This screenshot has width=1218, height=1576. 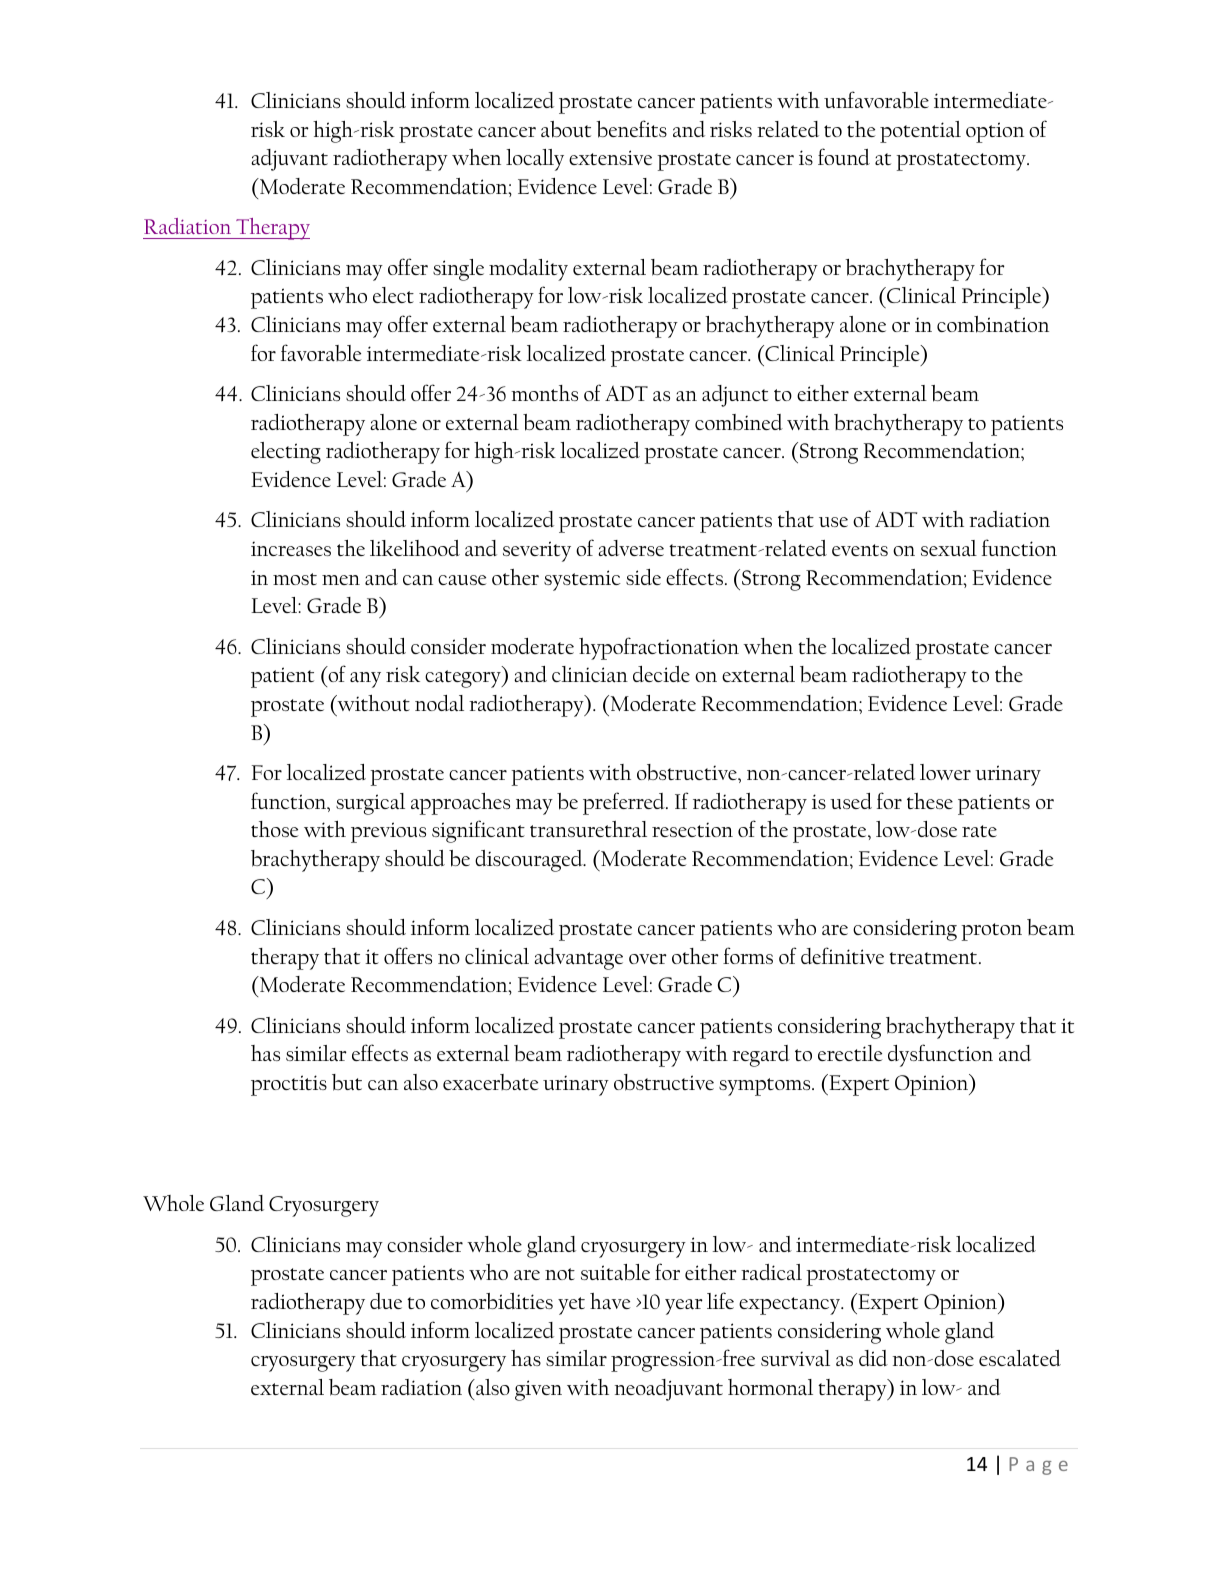 What do you see at coordinates (850, 1053) in the screenshot?
I see `erectile` at bounding box center [850, 1053].
